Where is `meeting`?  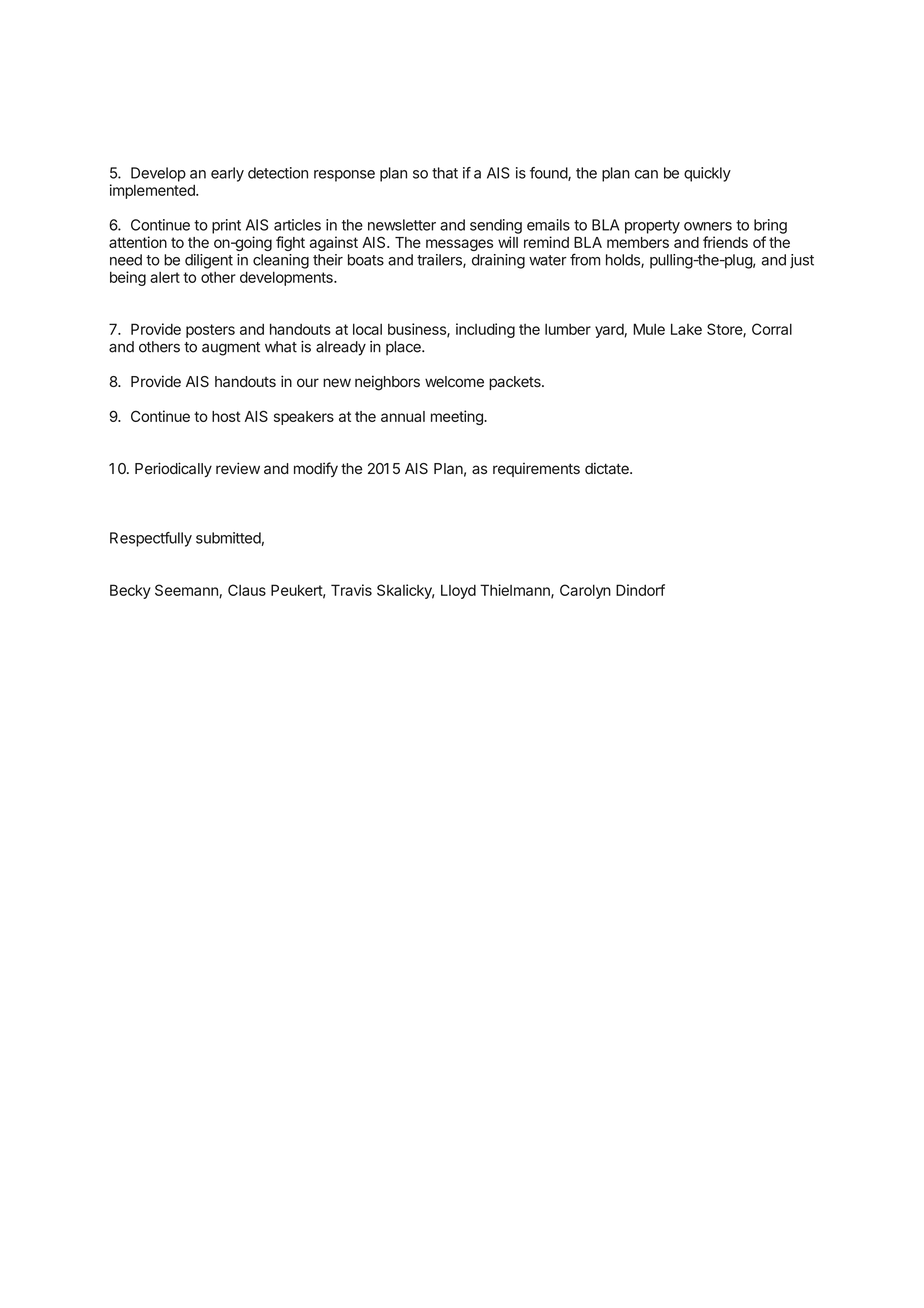
meeting is located at coordinates (458, 417).
